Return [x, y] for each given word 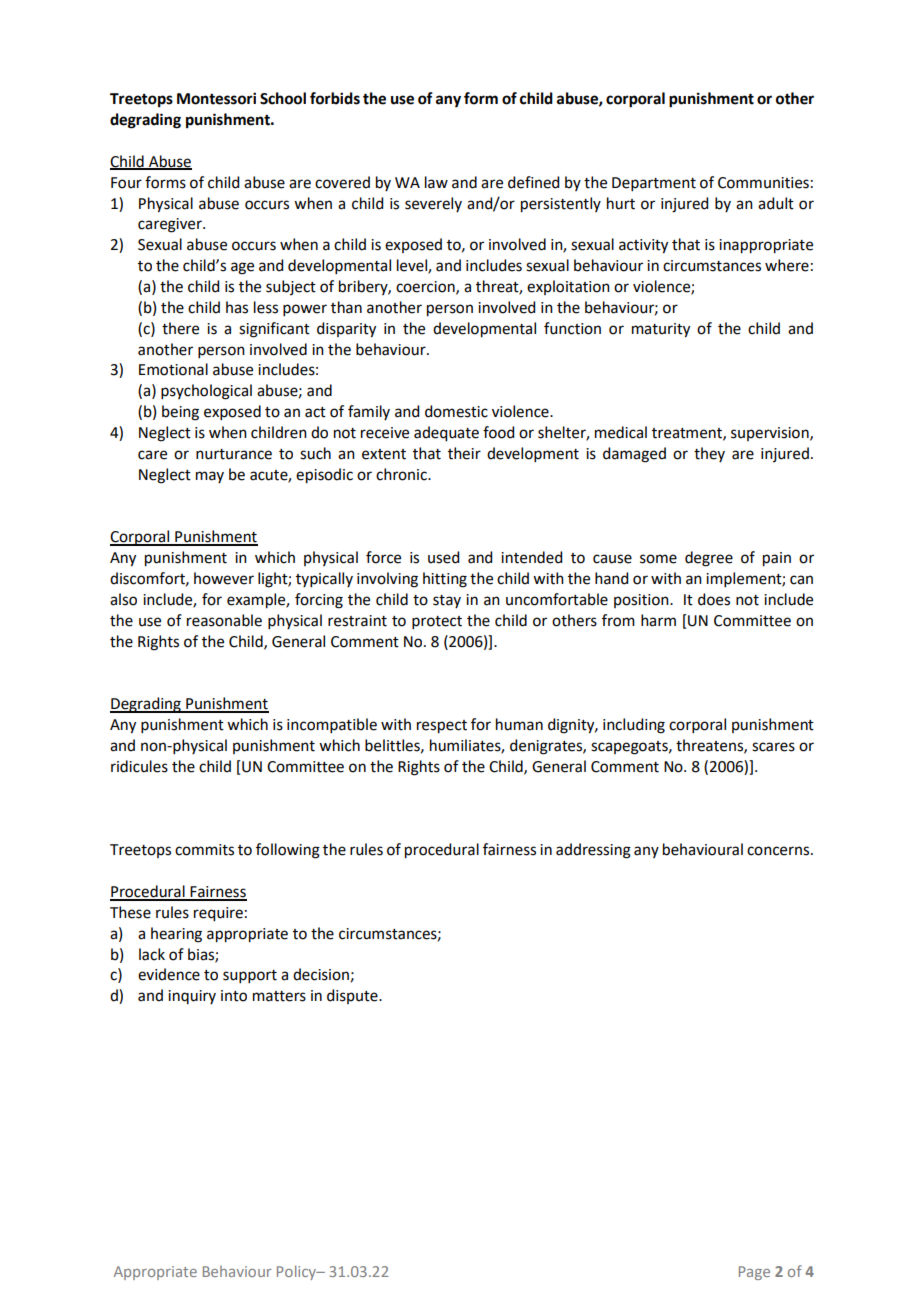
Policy [298, 1272]
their [464, 453]
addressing [593, 851]
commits [204, 850]
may [210, 477]
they [709, 454]
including [634, 726]
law [436, 182]
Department [654, 184]
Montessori [216, 98]
